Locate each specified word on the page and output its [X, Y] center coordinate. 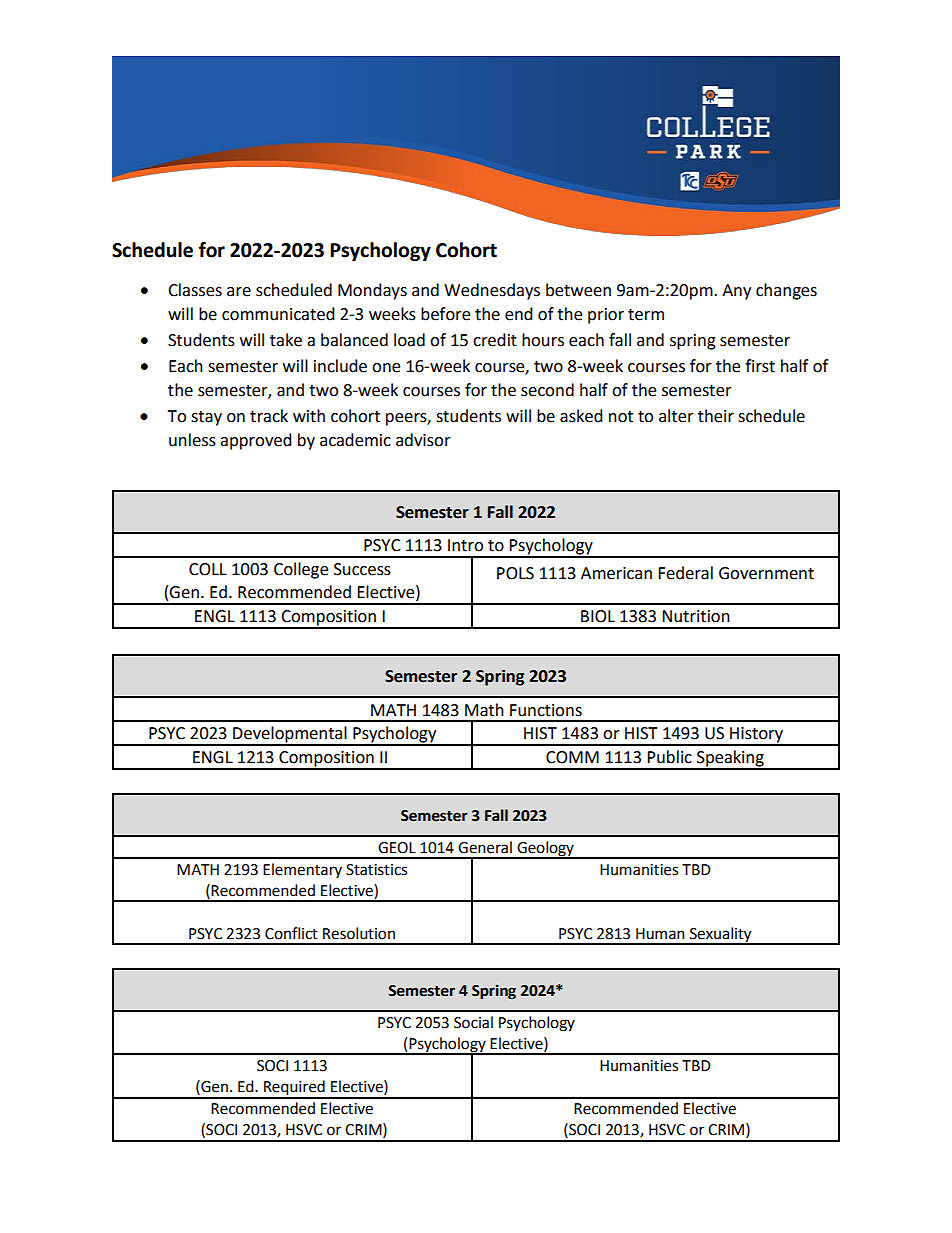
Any [736, 292]
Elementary [302, 870]
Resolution [359, 933]
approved [256, 441]
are [239, 292]
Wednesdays [492, 291]
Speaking [730, 759]
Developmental [290, 735]
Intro [465, 545]
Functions [546, 710]
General [485, 847]
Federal [685, 573]
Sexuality [721, 935]
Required [294, 1089]
